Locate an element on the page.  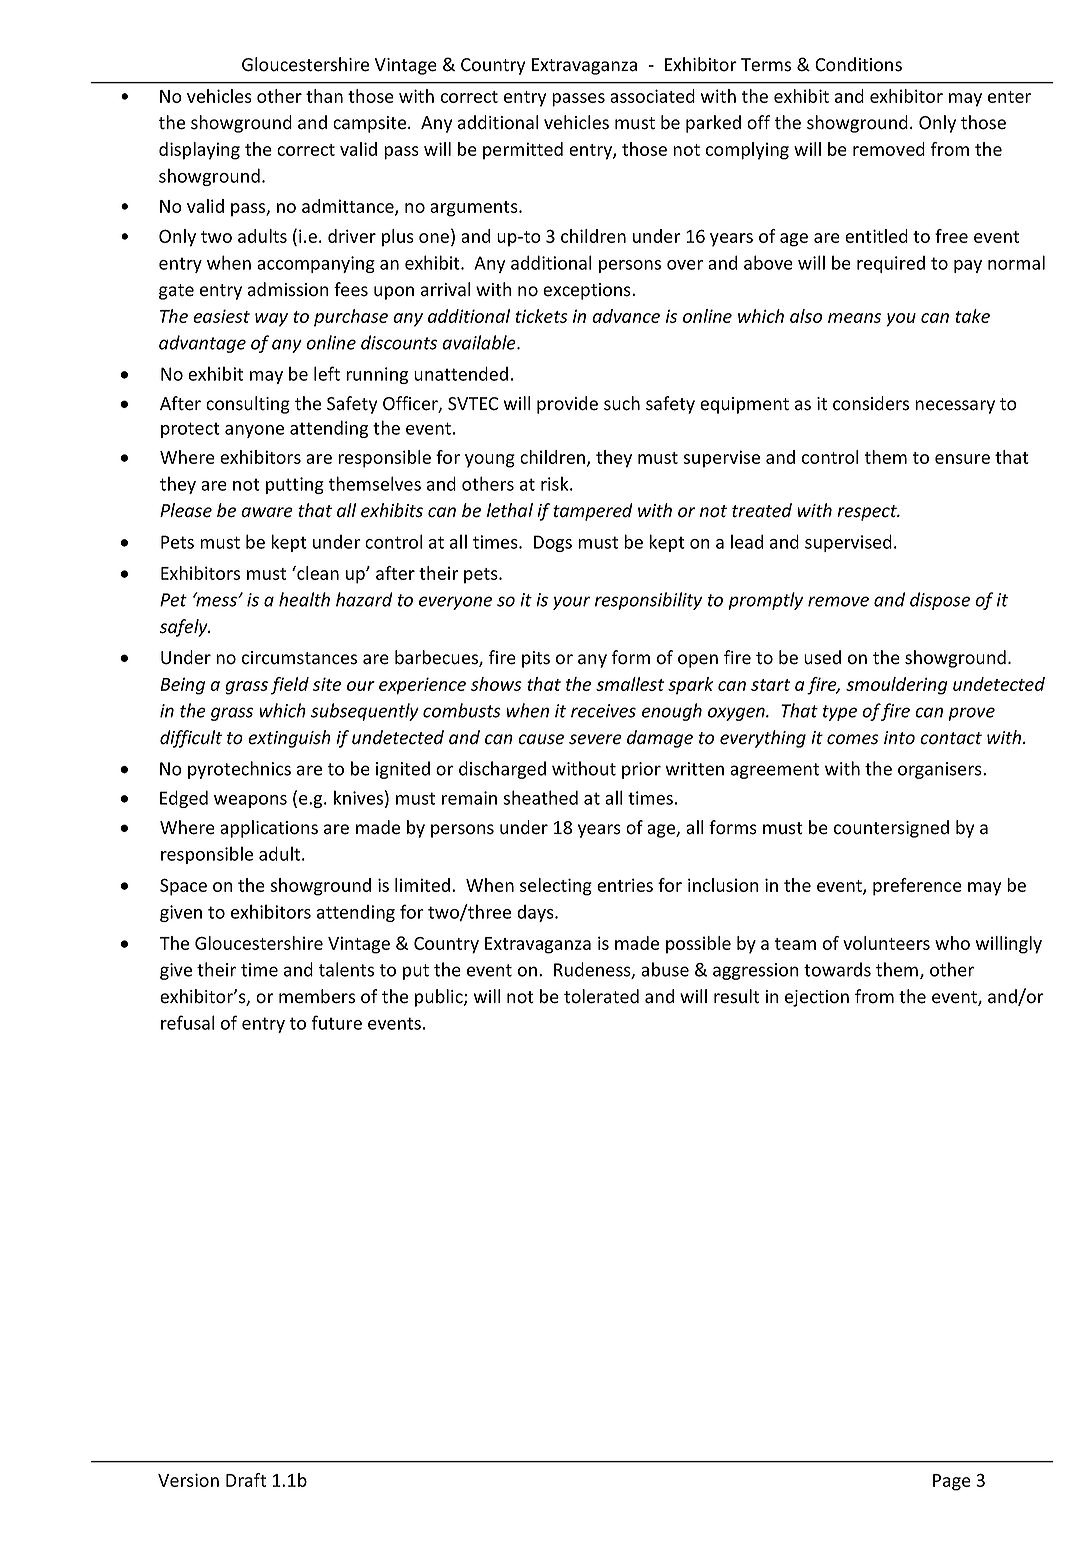
ejection is located at coordinates (817, 998).
